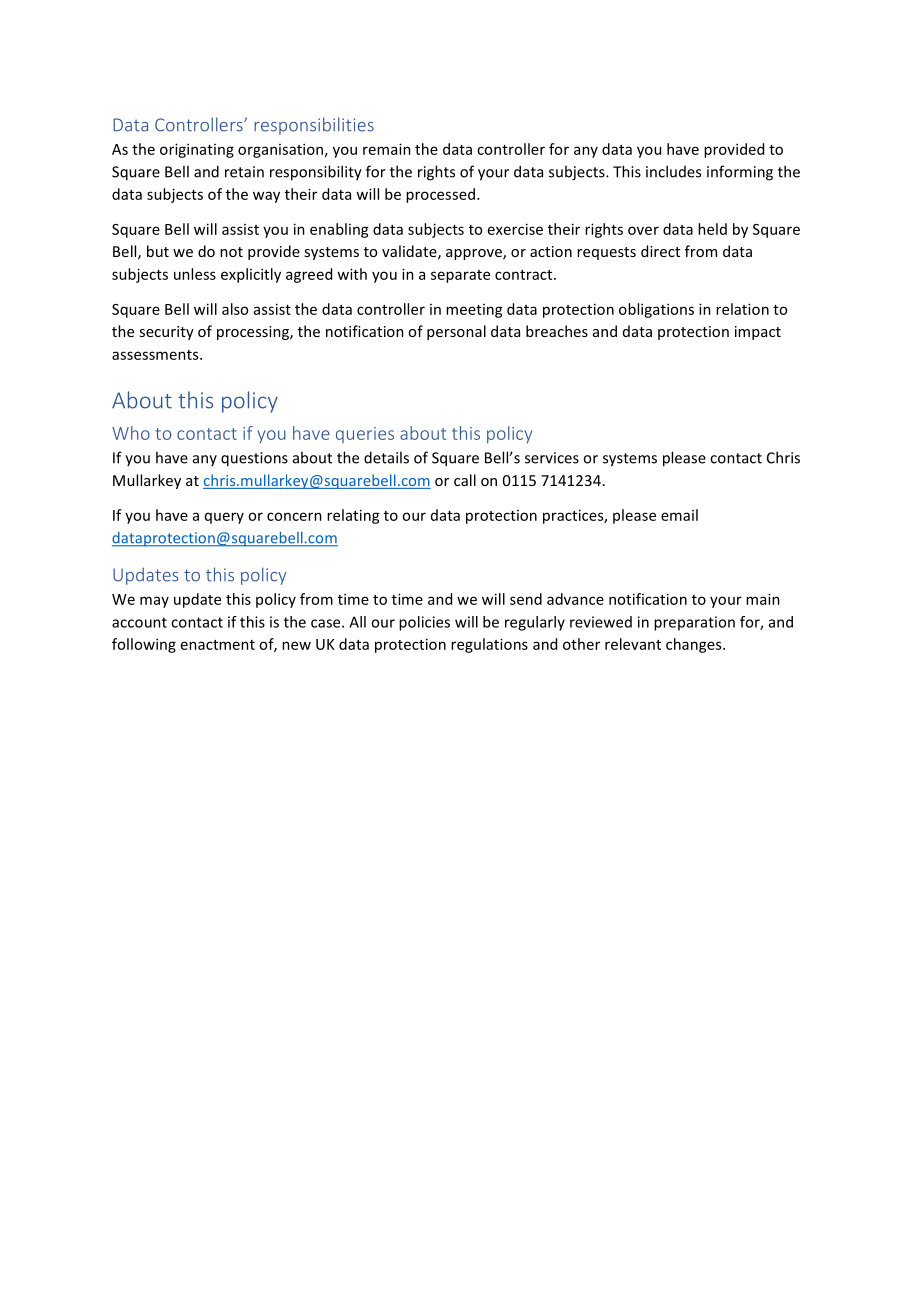  I want to click on originating, so click(197, 150).
